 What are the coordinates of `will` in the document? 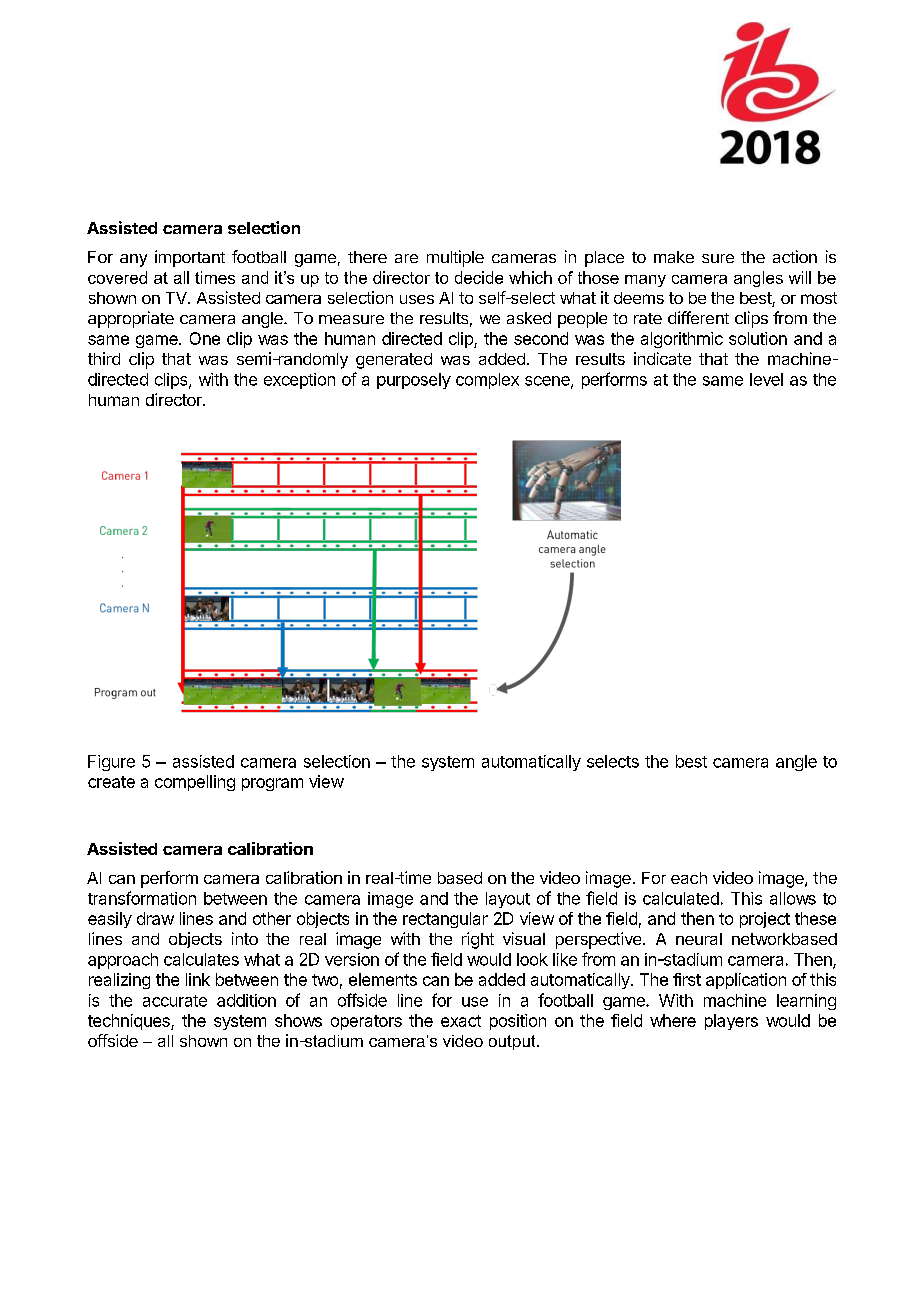 It's located at (800, 277).
